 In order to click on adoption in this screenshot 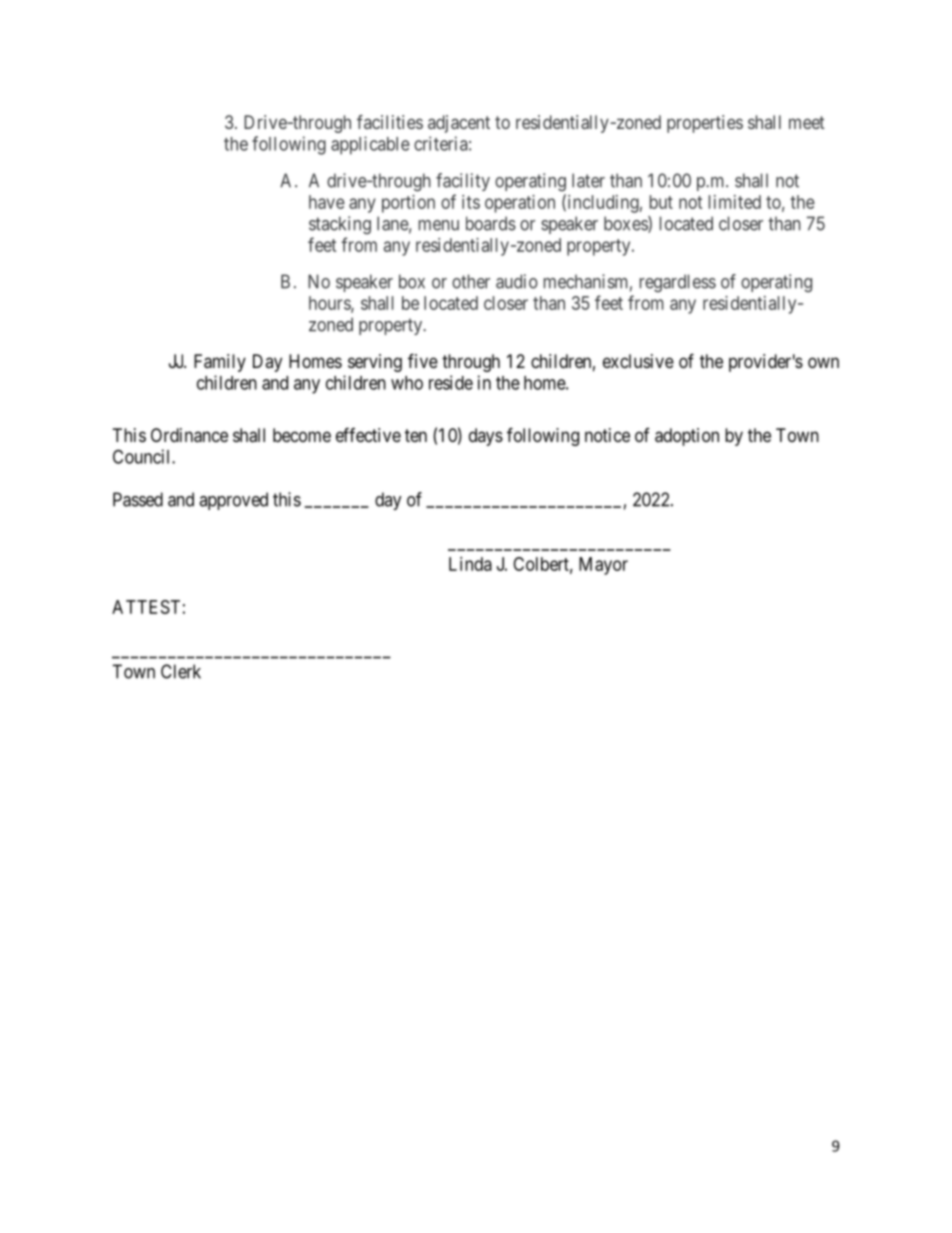, I will do `click(687, 437)`.
